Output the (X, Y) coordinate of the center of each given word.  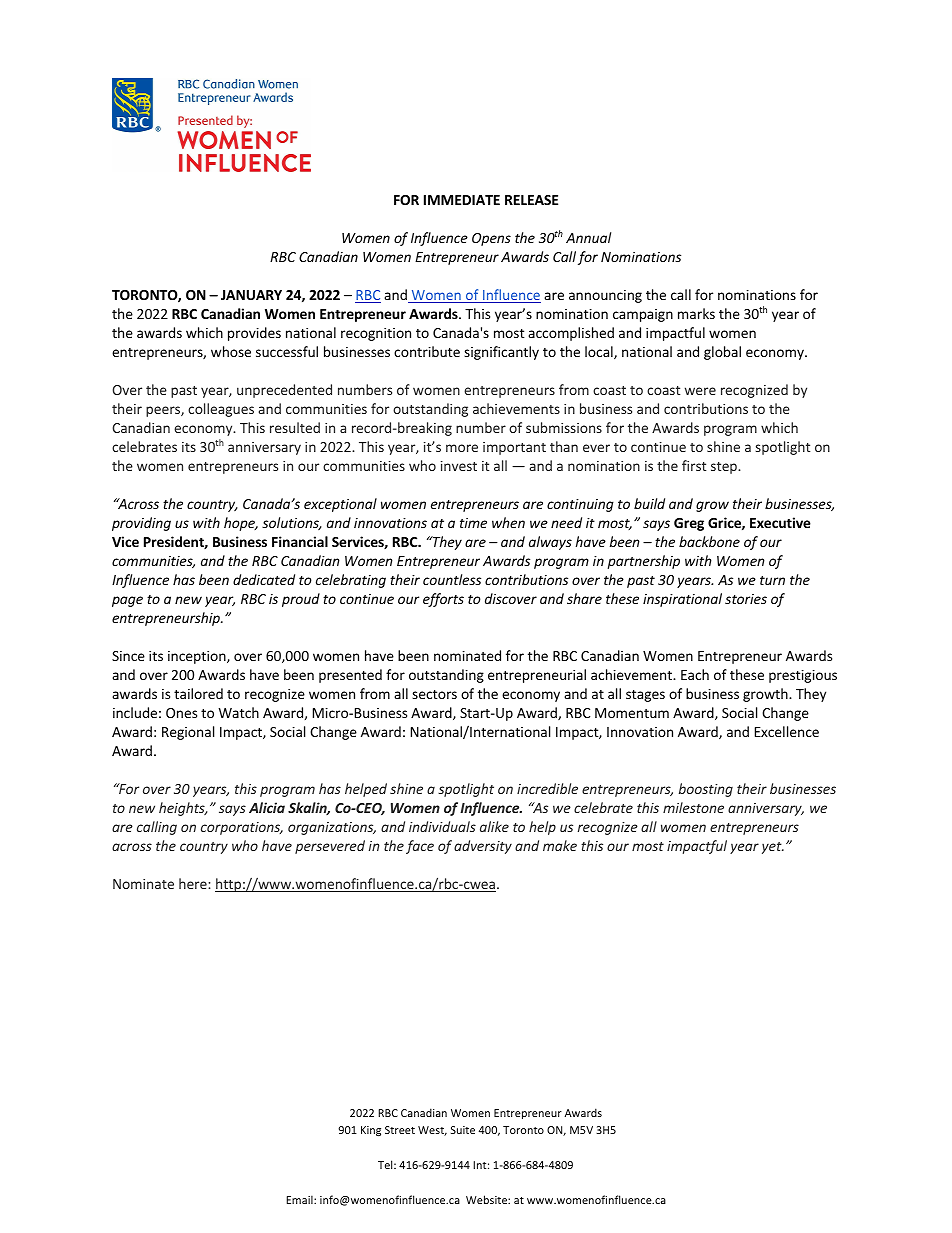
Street (400, 1130)
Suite (463, 1130)
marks (696, 313)
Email (300, 1199)
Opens (491, 239)
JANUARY (251, 295)
